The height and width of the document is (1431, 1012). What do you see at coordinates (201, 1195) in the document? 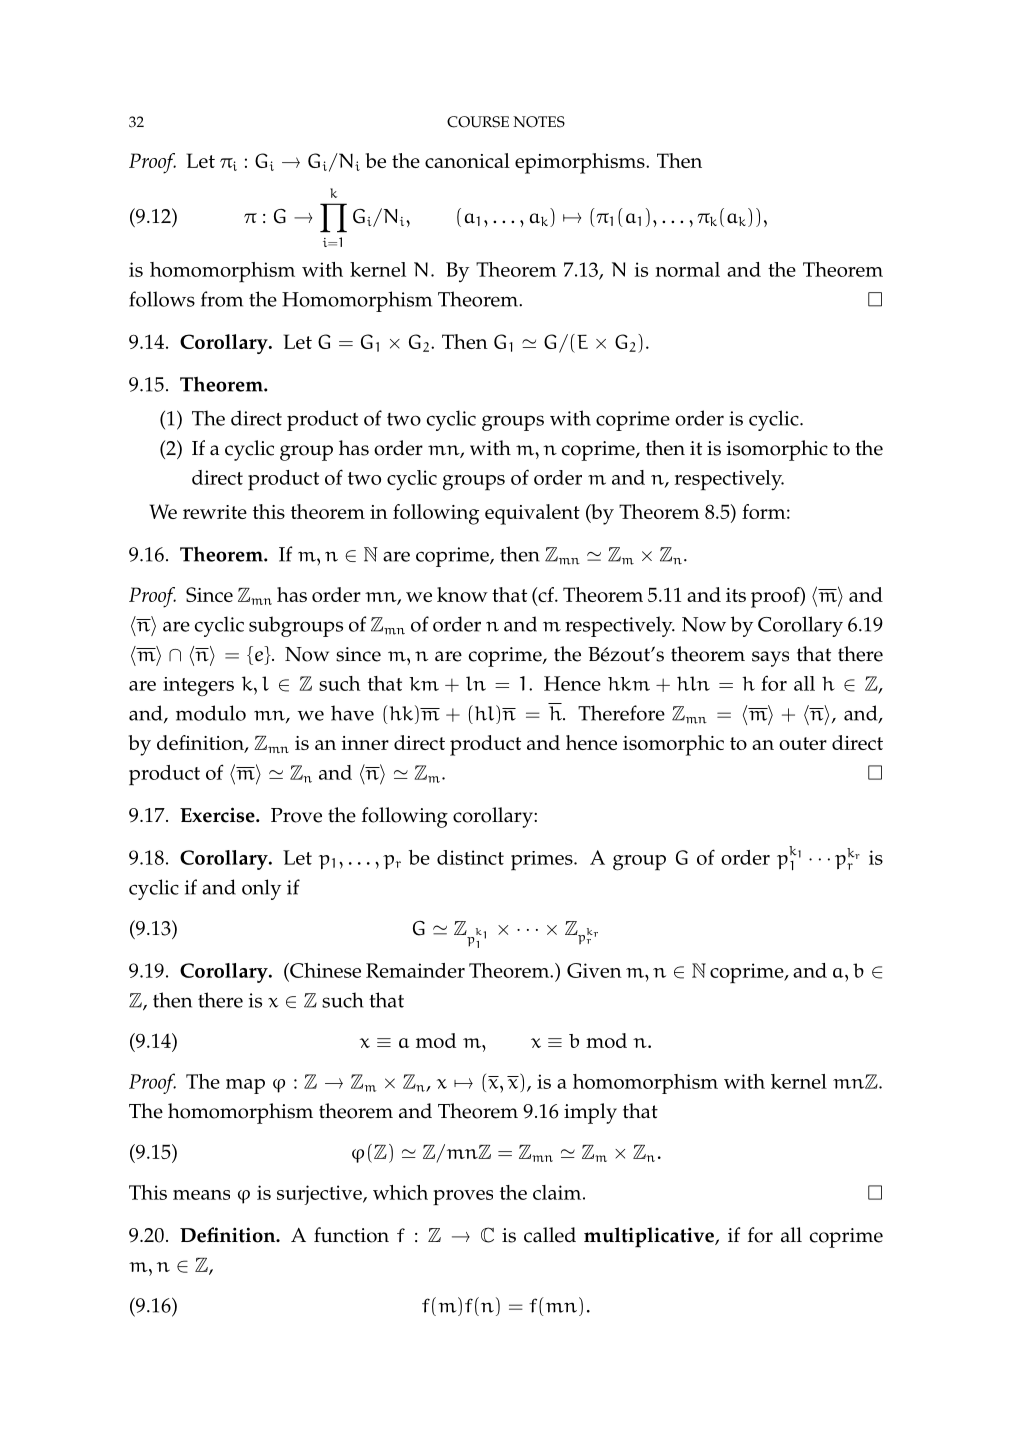
I see `means` at bounding box center [201, 1195].
